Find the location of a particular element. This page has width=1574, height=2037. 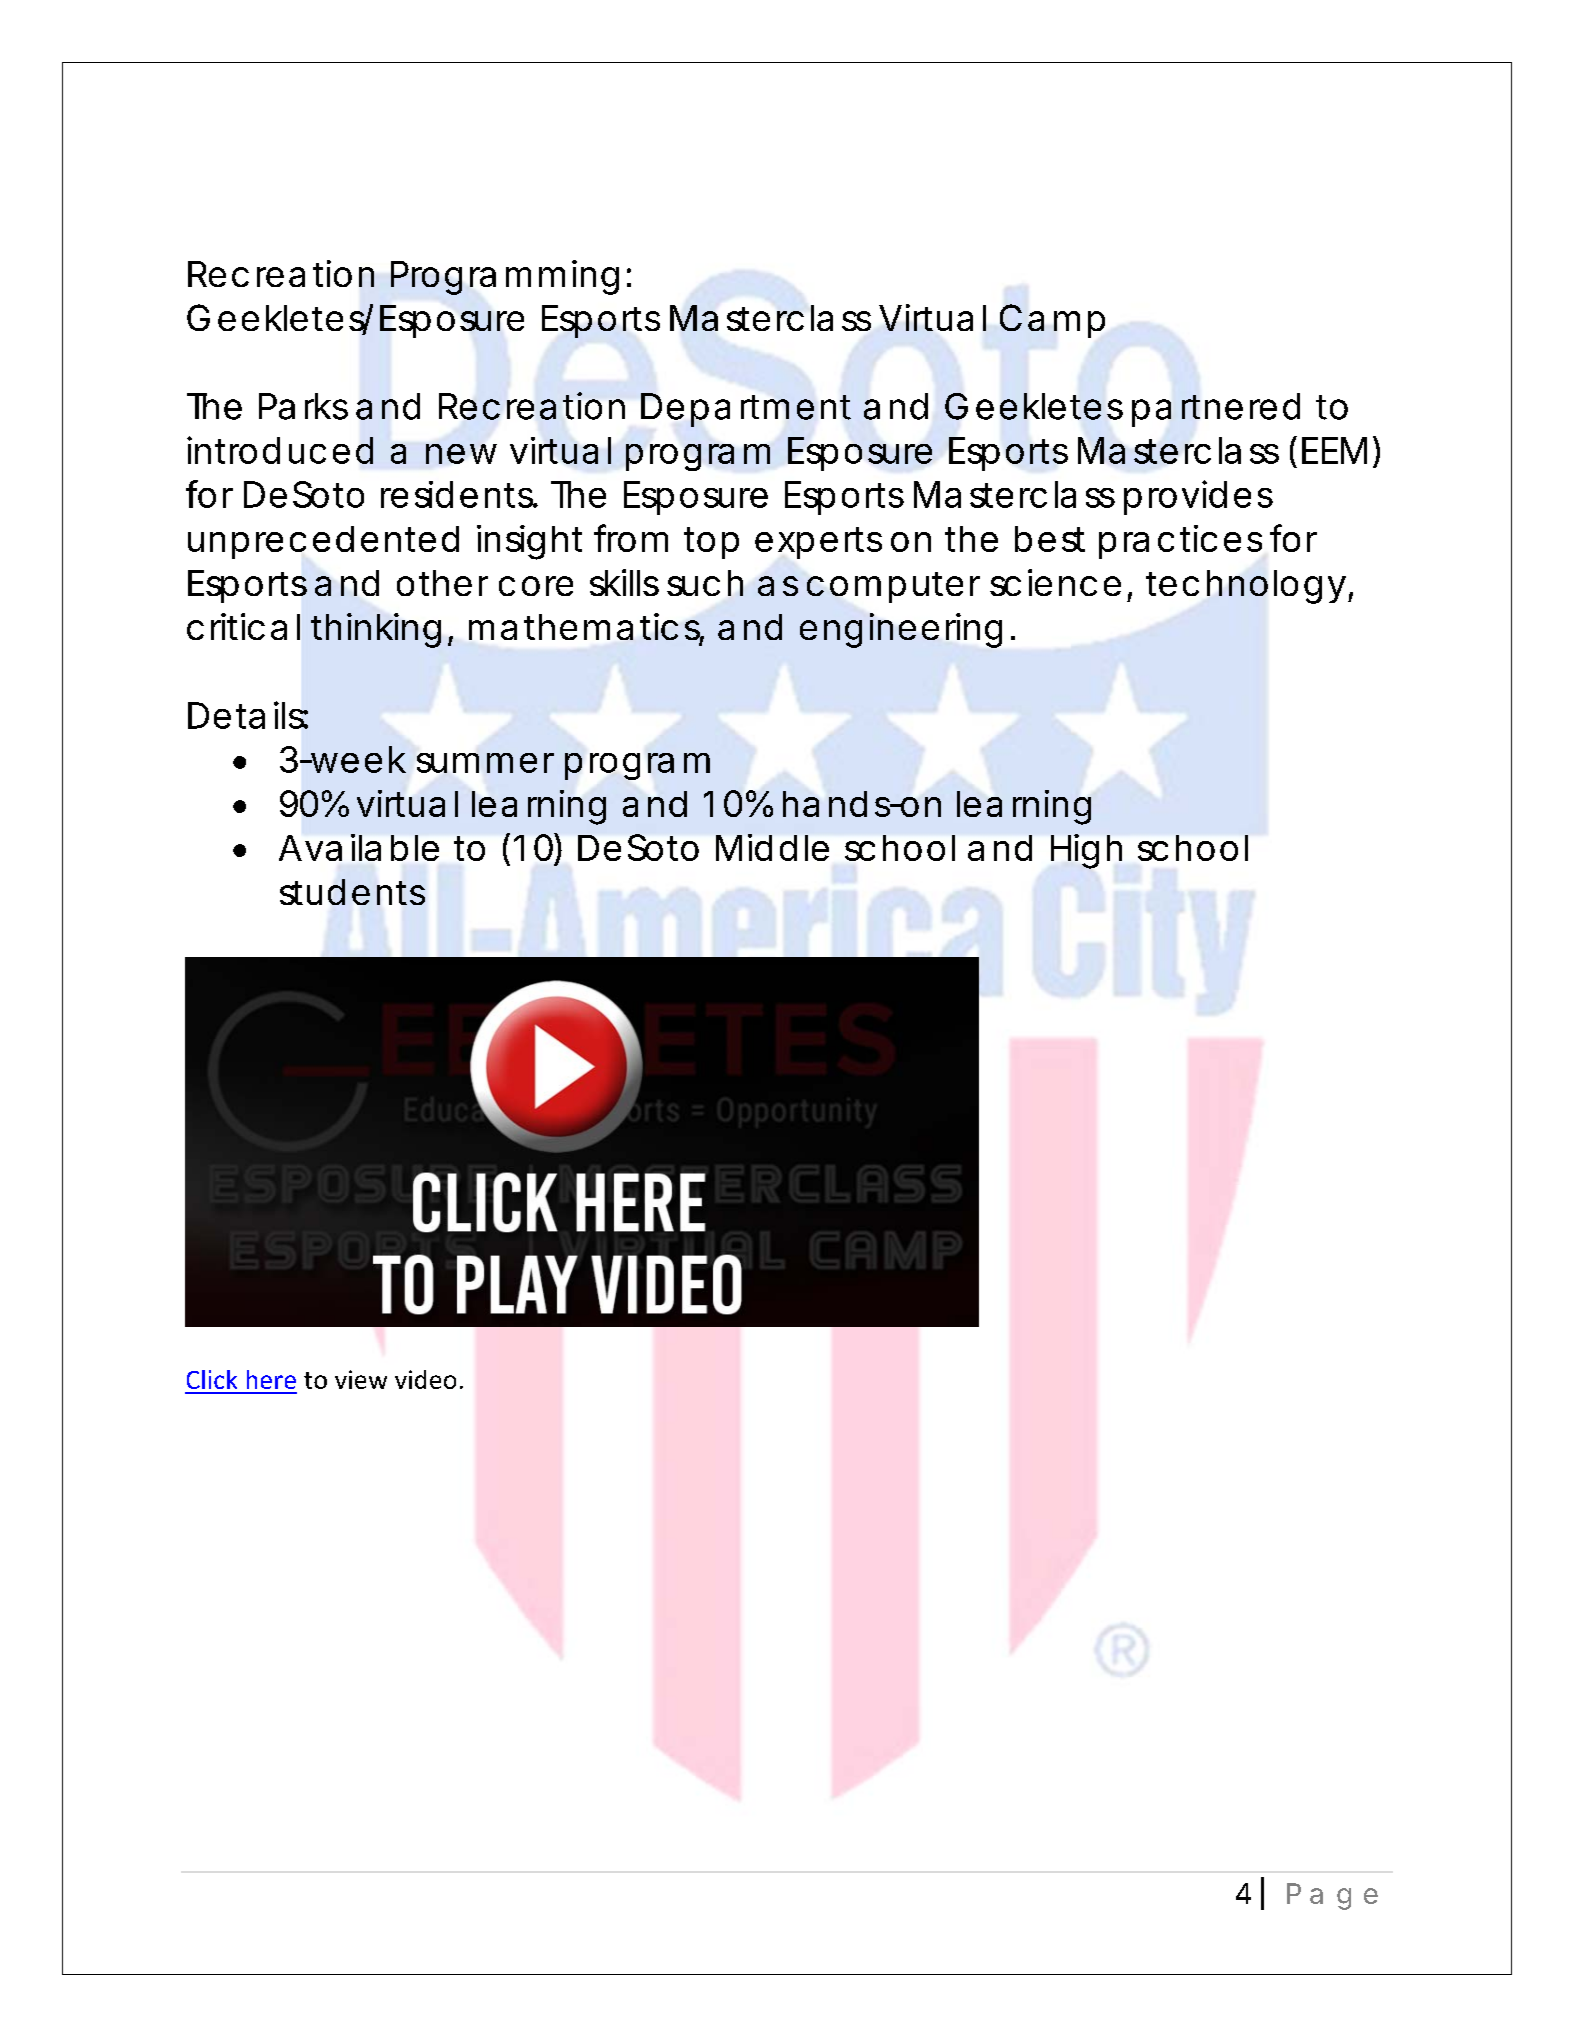

other is located at coordinates (442, 583).
